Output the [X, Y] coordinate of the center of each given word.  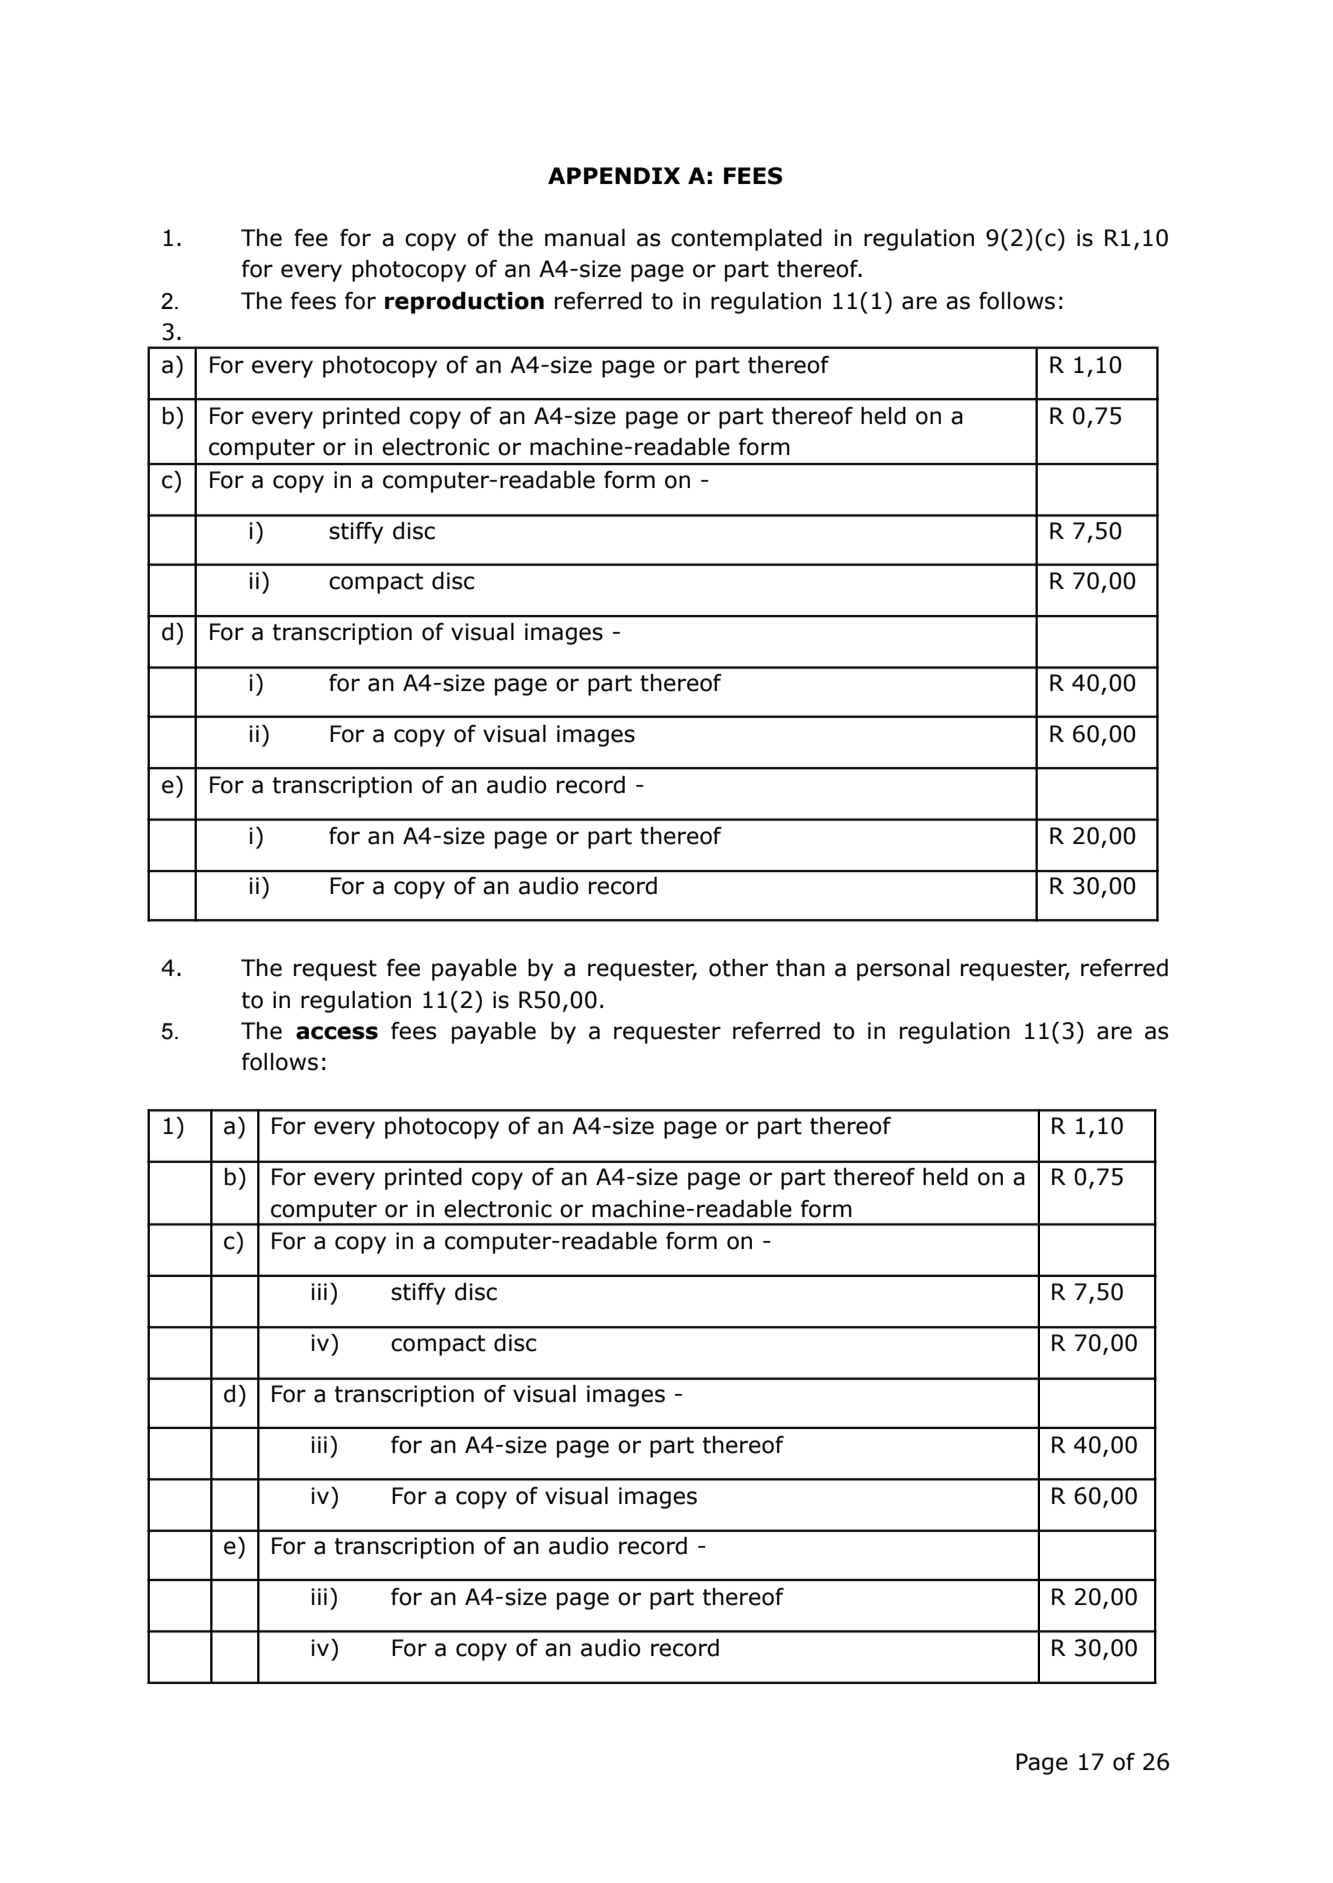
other [738, 968]
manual [585, 238]
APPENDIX [614, 175]
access [337, 1033]
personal [903, 970]
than [800, 968]
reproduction [464, 303]
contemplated [746, 240]
